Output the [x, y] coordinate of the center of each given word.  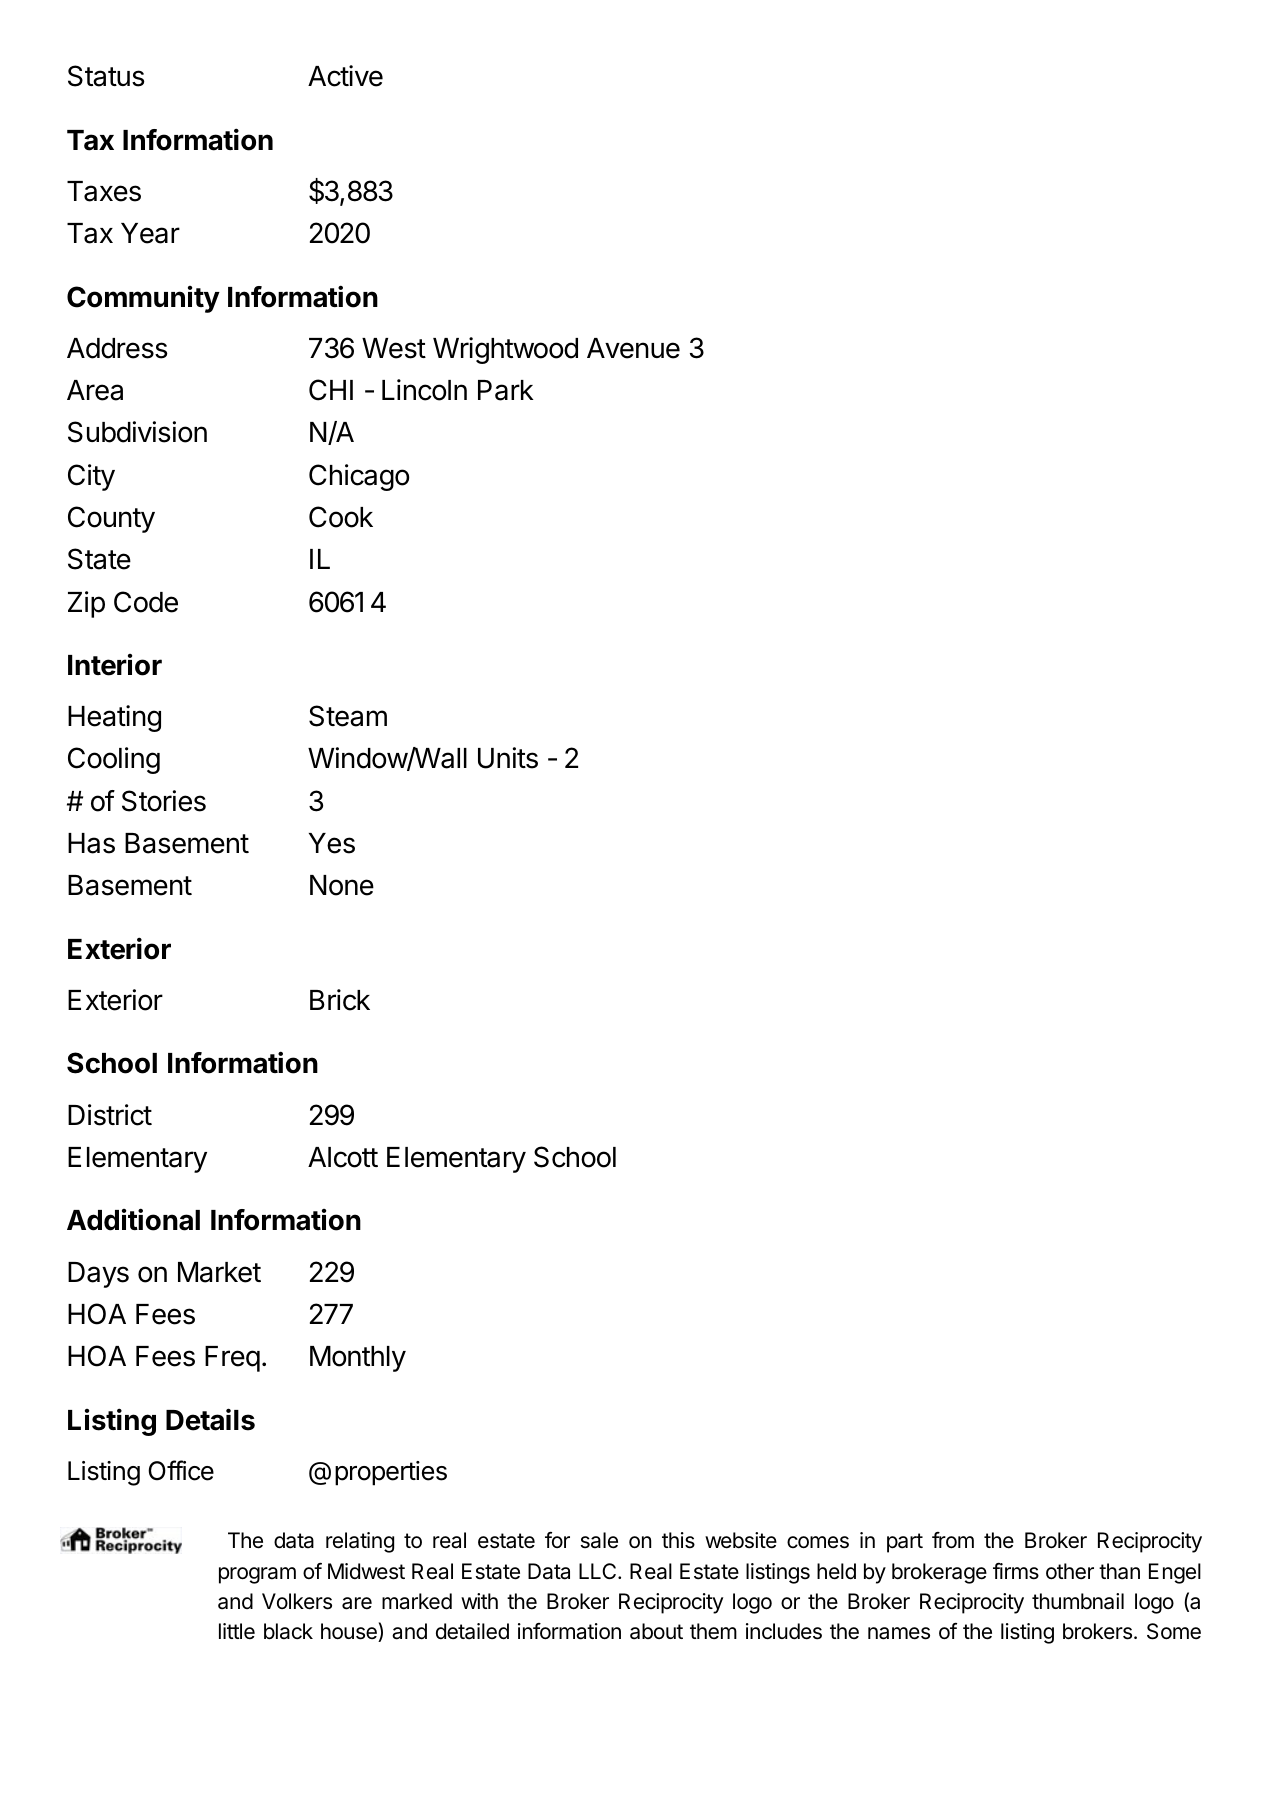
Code [146, 602]
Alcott [343, 1157]
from [953, 1540]
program [257, 1575]
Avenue [633, 348]
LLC [599, 1571]
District [110, 1115]
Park [506, 390]
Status [106, 76]
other [1070, 1571]
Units [508, 758]
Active [345, 76]
